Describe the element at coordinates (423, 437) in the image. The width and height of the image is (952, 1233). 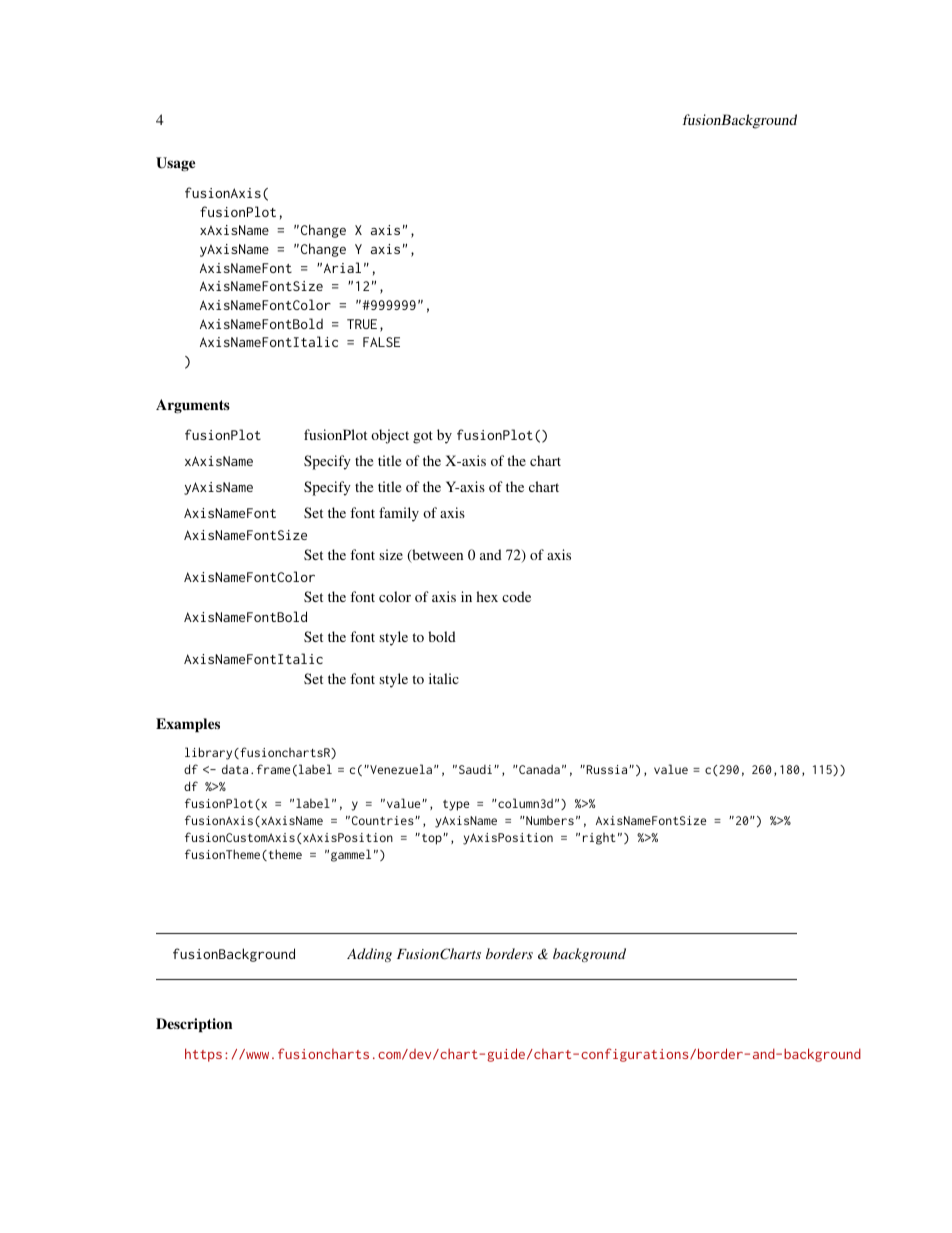
I see `got` at that location.
